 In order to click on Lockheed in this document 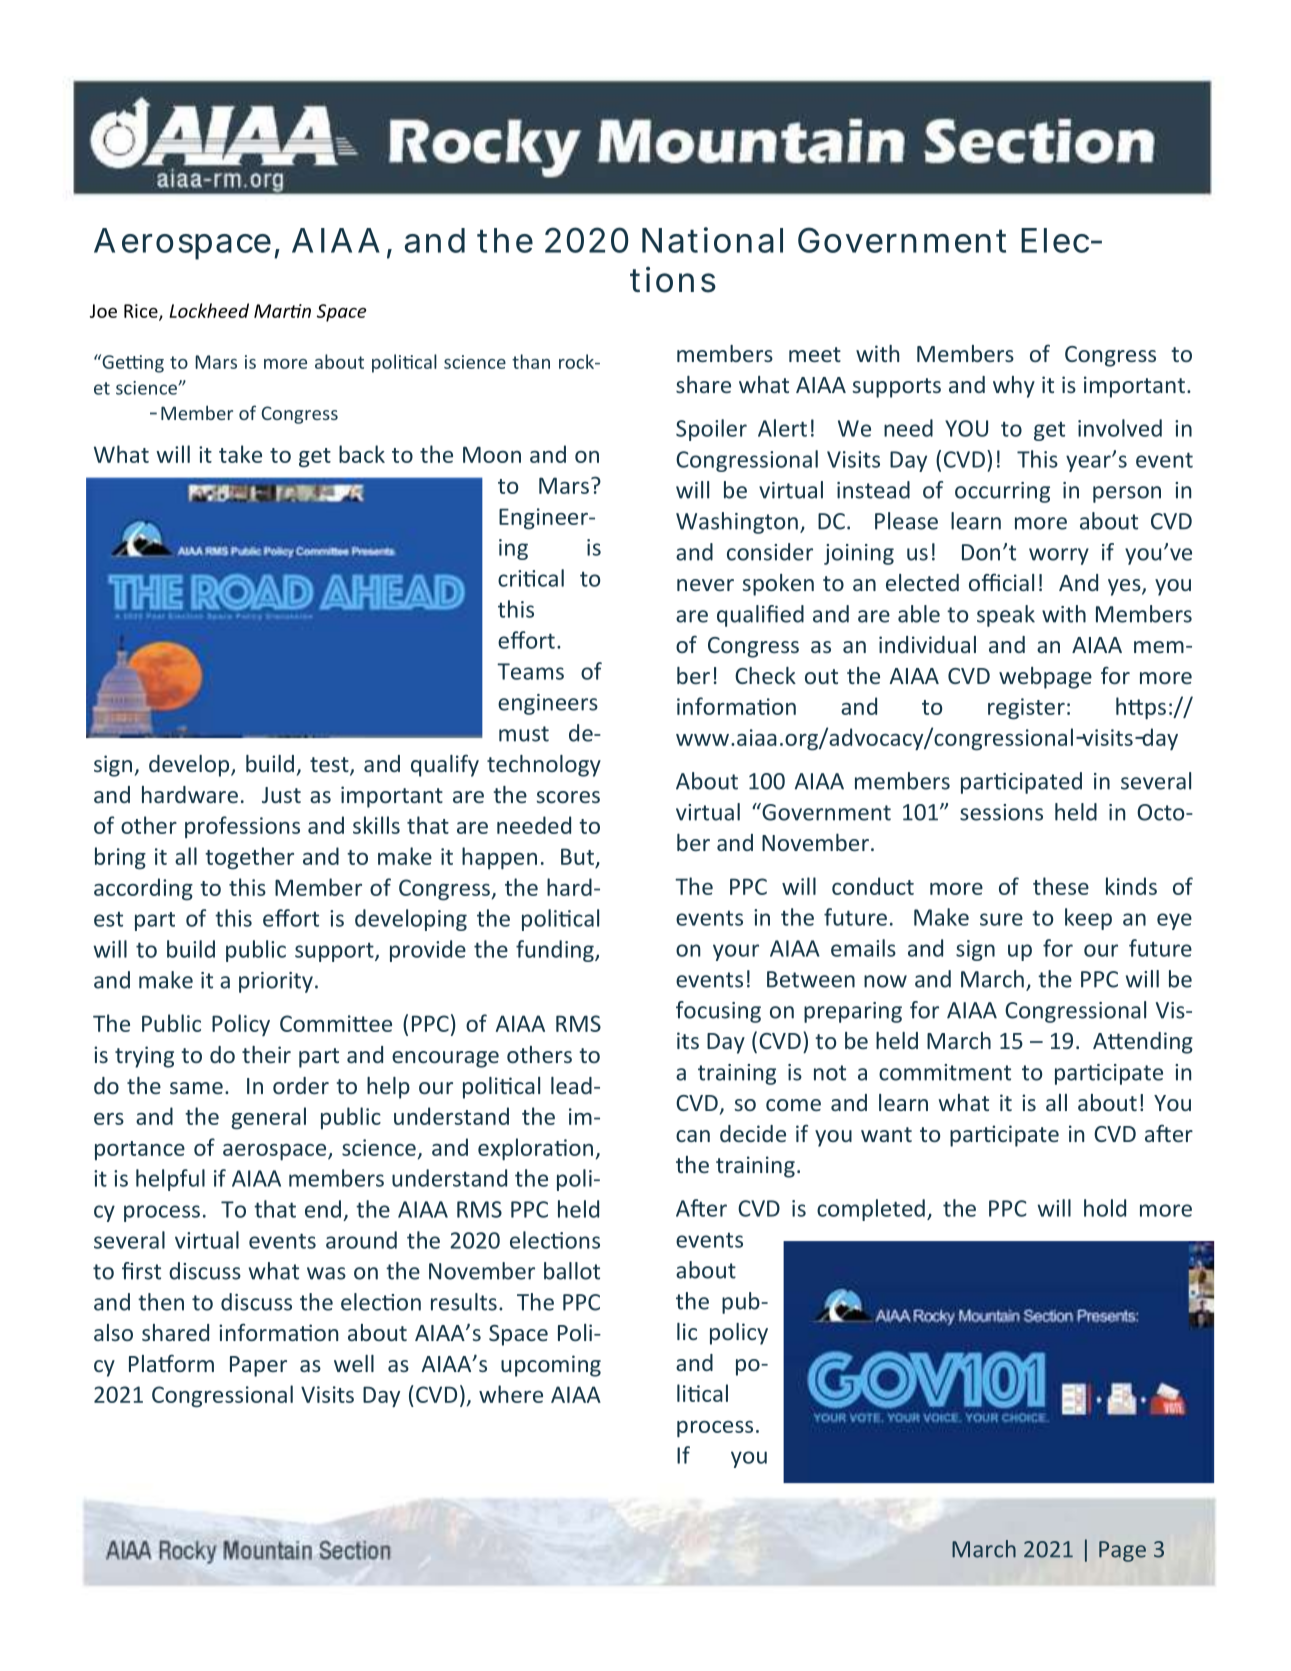, I will do `click(209, 310)`.
